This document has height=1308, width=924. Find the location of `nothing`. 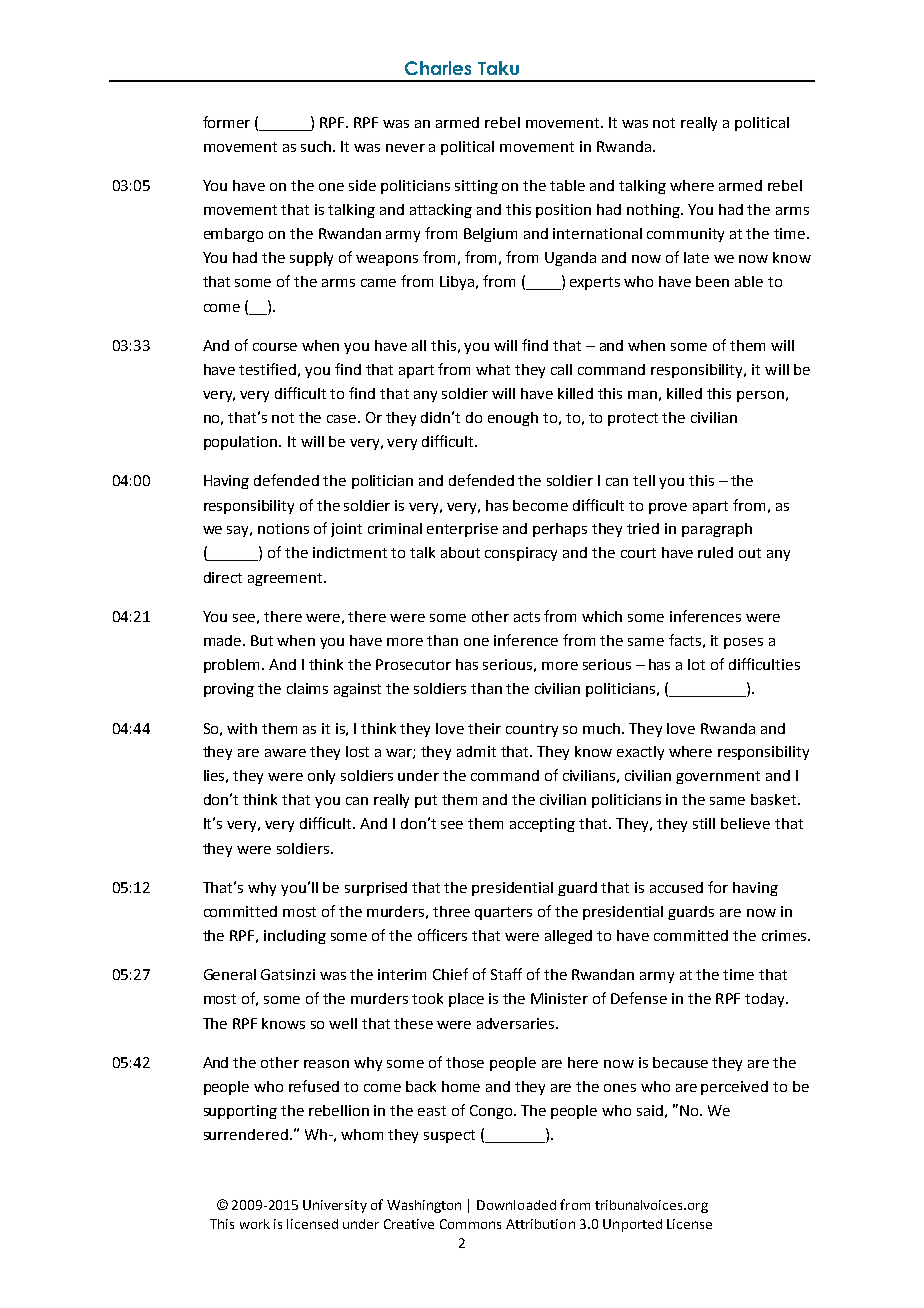

nothing is located at coordinates (654, 211).
